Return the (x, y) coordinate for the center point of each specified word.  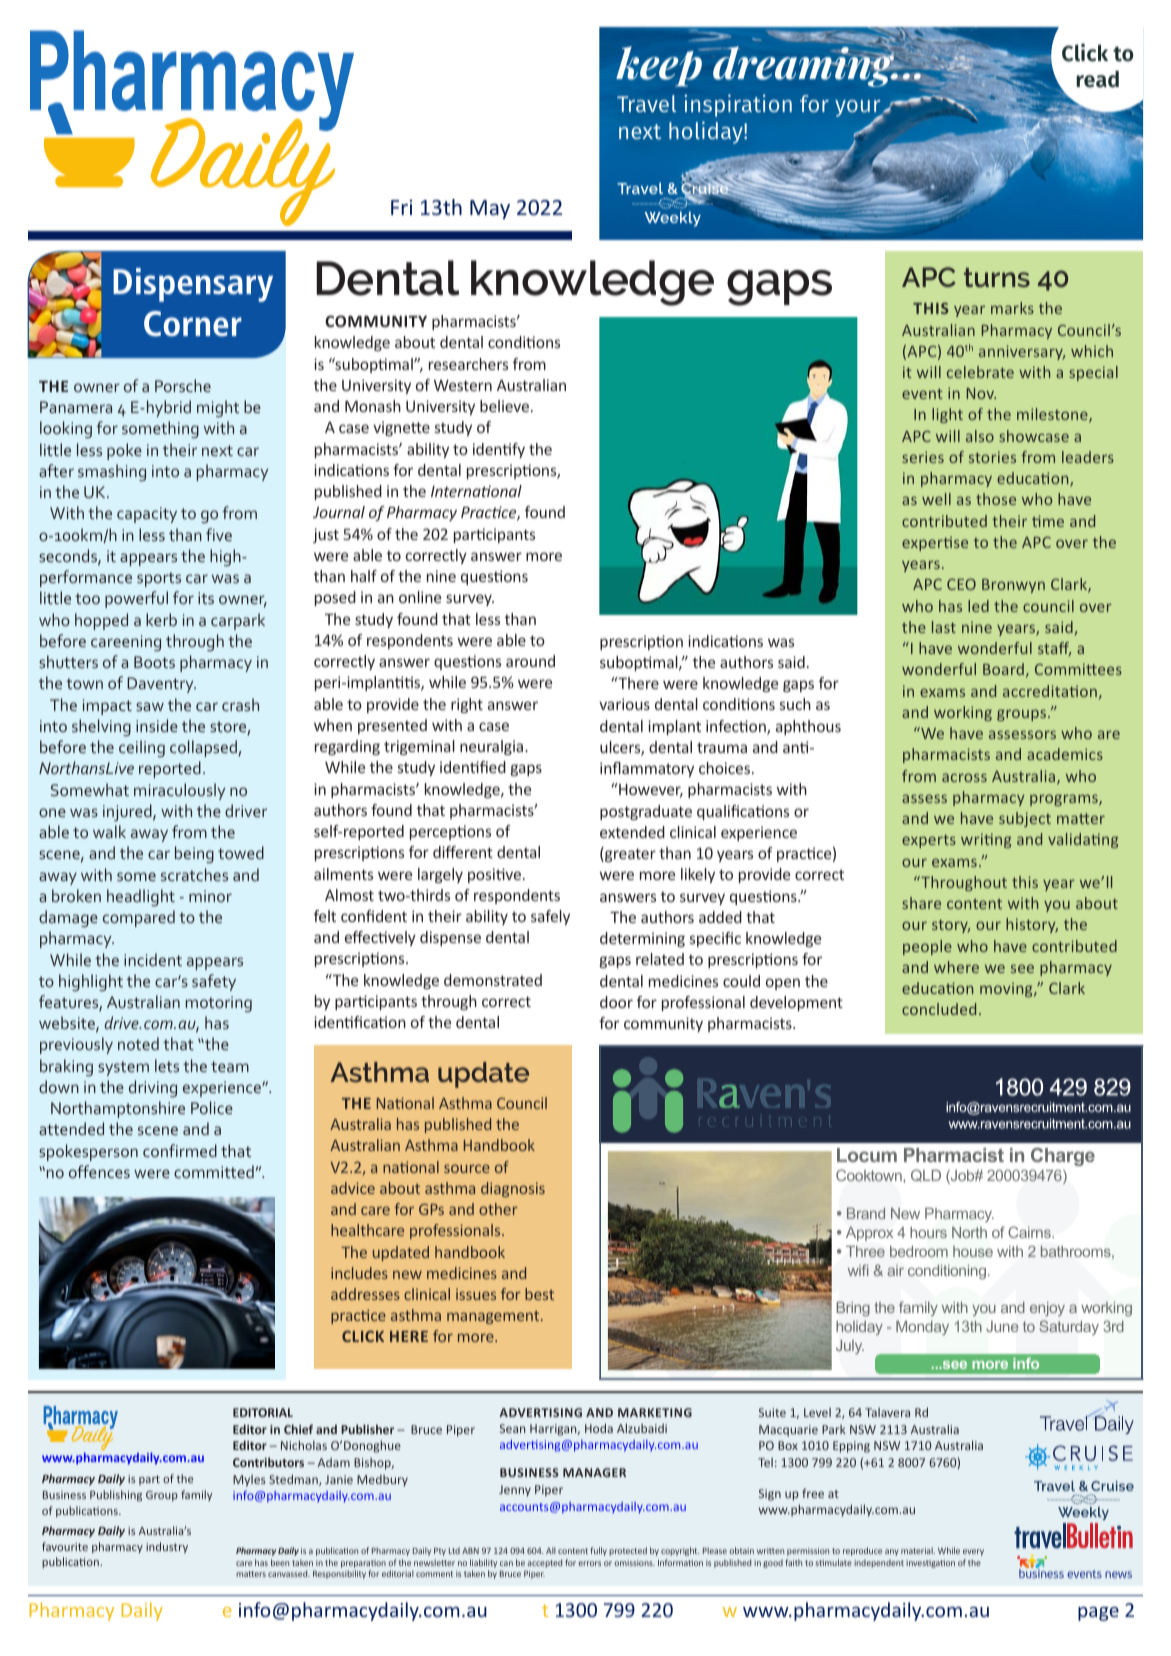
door (616, 1002)
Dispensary (193, 285)
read (1097, 79)
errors (589, 1563)
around (530, 661)
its (206, 598)
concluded (939, 1009)
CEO (961, 584)
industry (167, 1547)
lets (167, 1065)
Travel (646, 103)
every (973, 1552)
